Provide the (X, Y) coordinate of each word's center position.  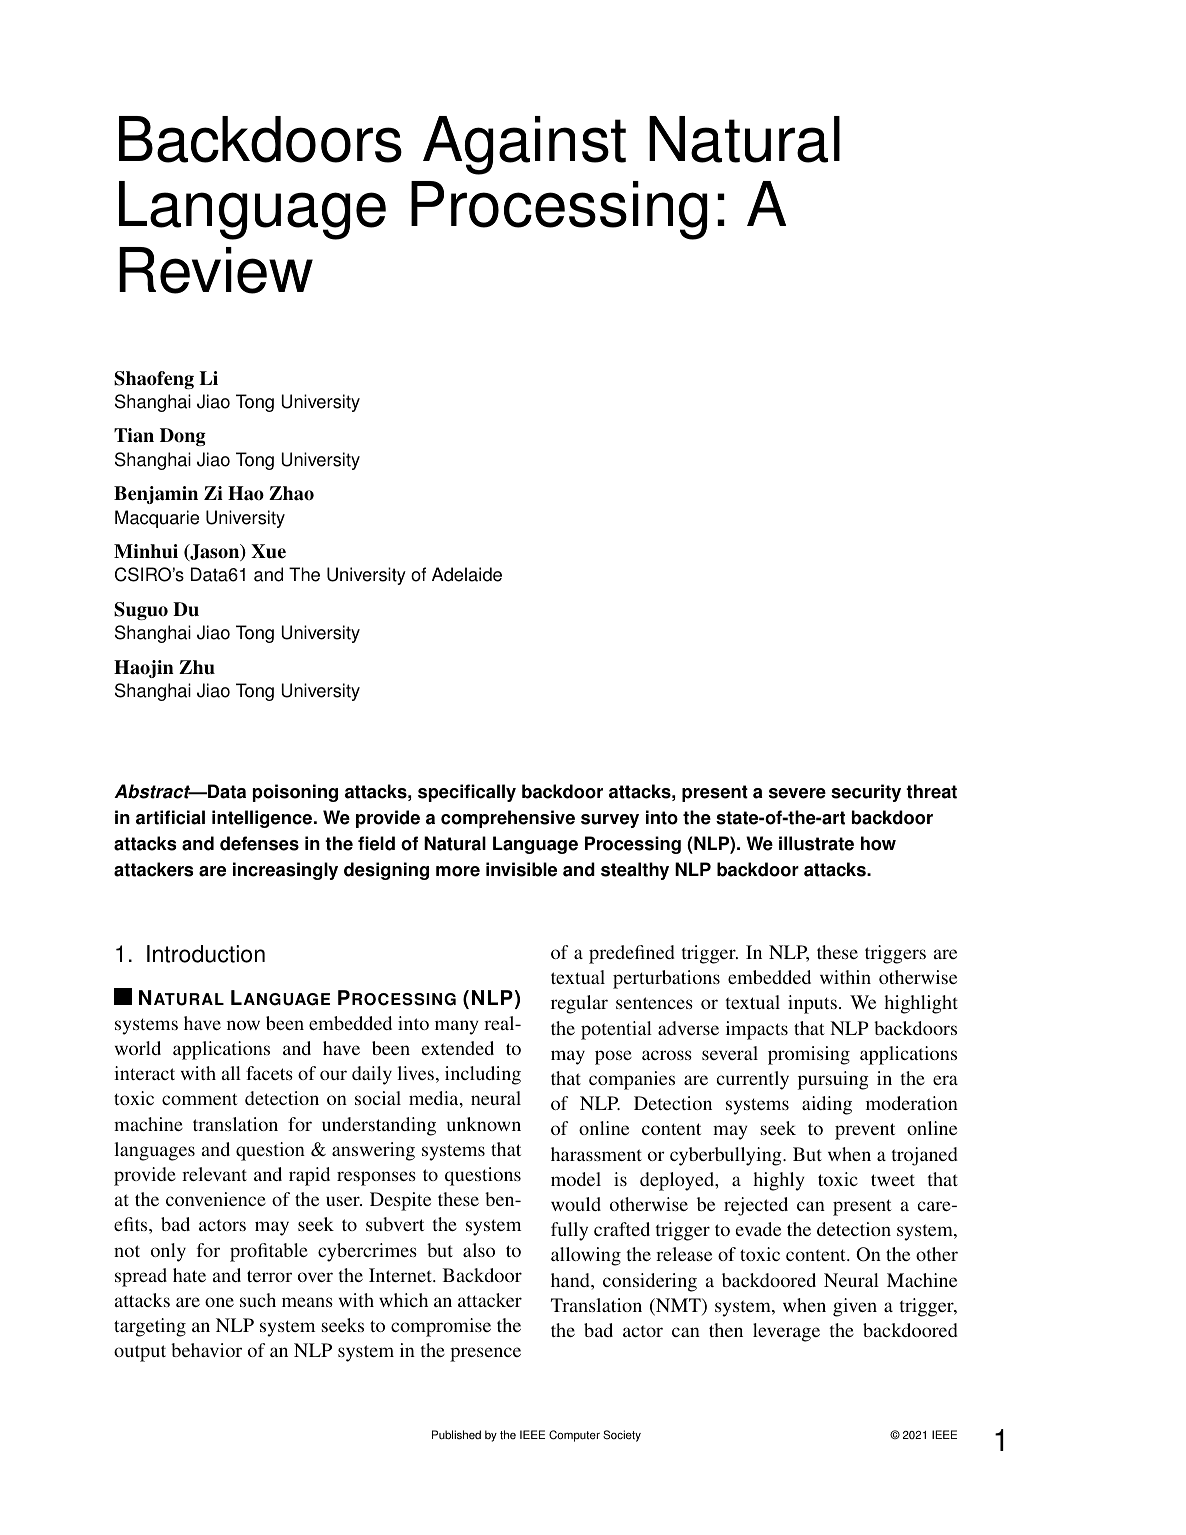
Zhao (291, 493)
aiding (827, 1105)
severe (797, 793)
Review (216, 270)
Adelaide (467, 574)
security (866, 793)
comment (200, 1099)
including (483, 1075)
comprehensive (508, 819)
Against (524, 145)
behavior (206, 1350)
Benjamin (156, 495)
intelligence (262, 819)
